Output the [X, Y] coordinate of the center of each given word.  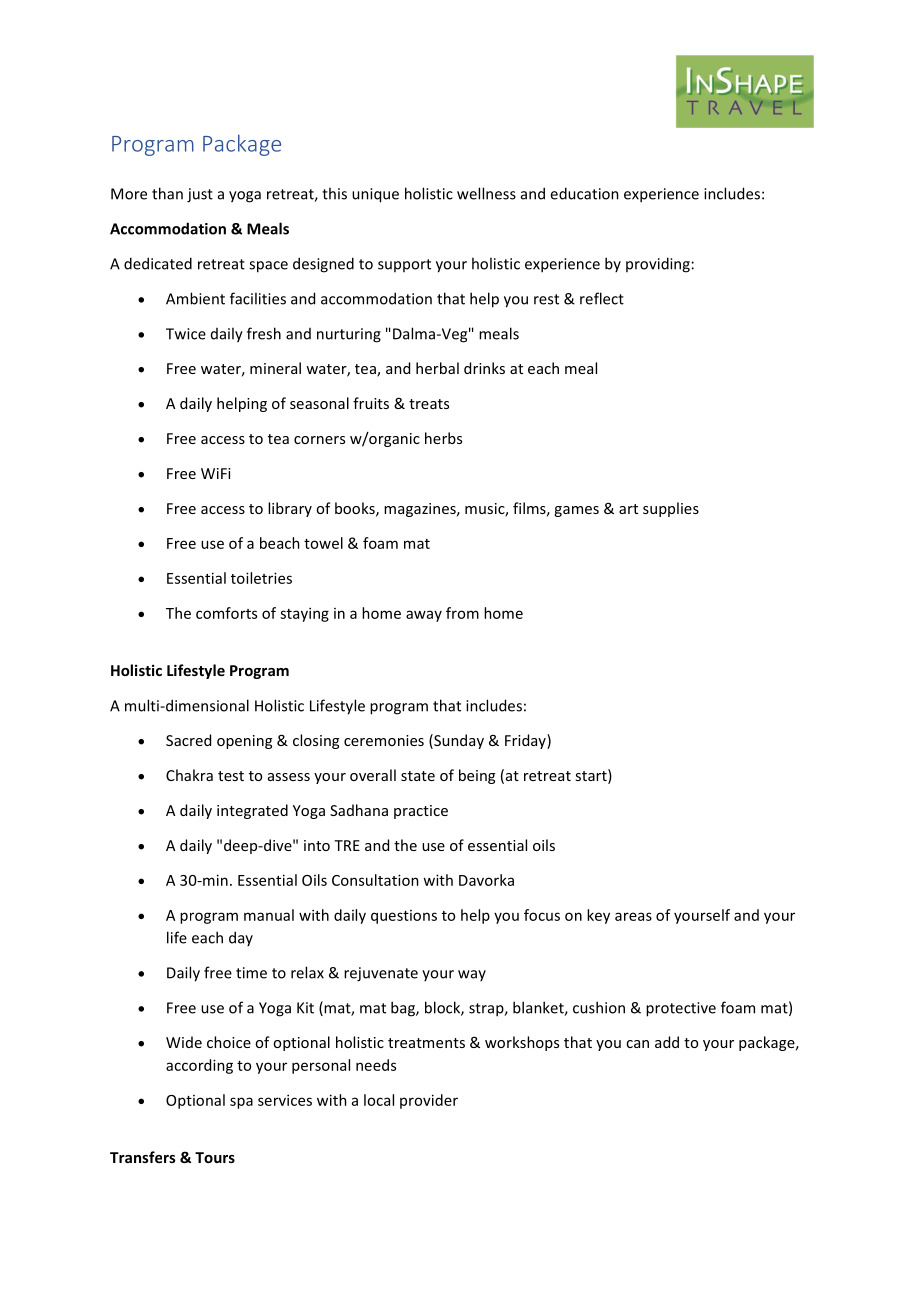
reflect [602, 298]
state [418, 776]
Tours [215, 1157]
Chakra [189, 775]
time [251, 973]
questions [404, 917]
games [576, 511]
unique [375, 195]
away [424, 616]
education [584, 193]
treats [429, 404]
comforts [226, 613]
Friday [526, 741]
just [200, 195]
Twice [186, 334]
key [598, 916]
